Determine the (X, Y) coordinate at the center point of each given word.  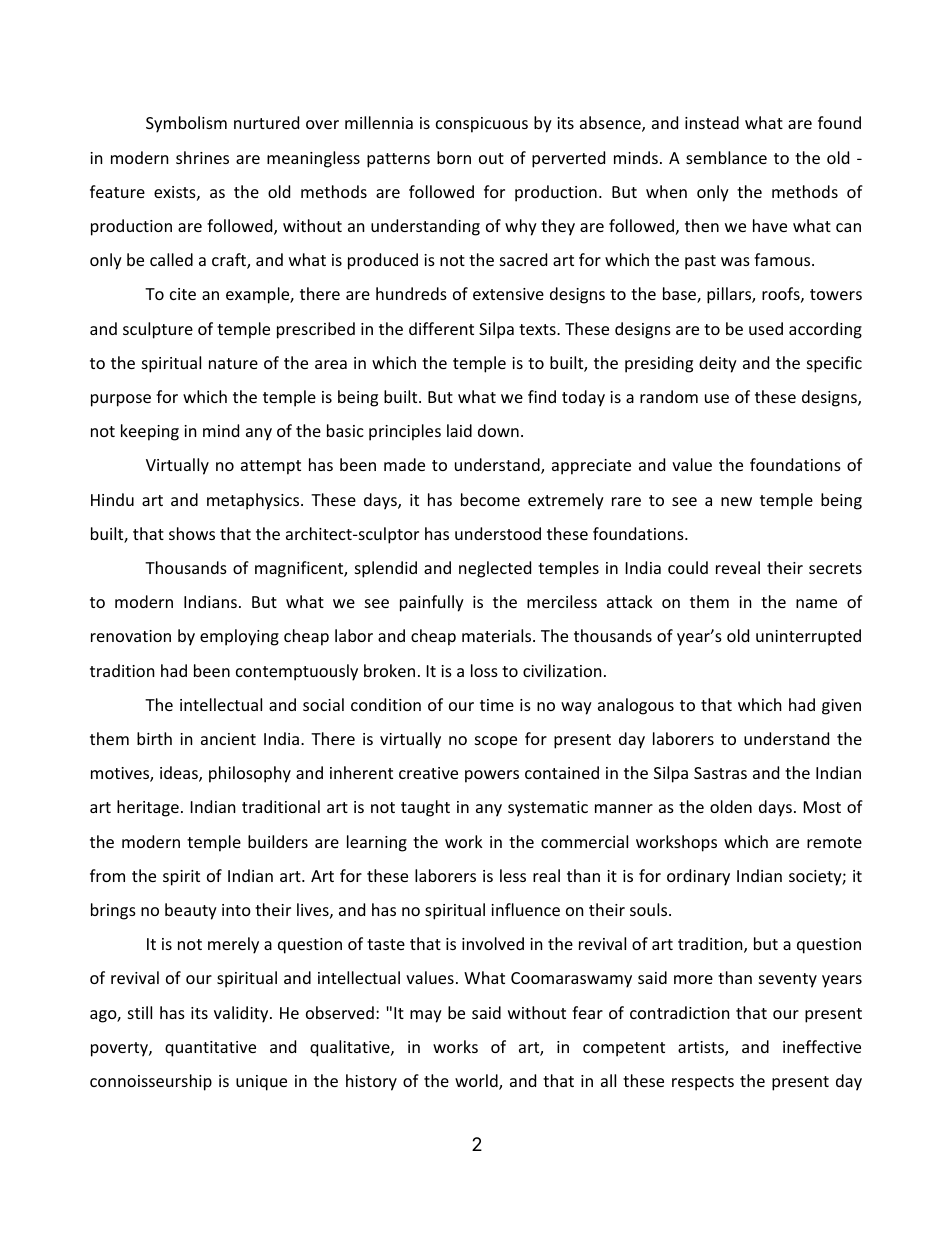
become (490, 499)
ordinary (698, 877)
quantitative (210, 1049)
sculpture (158, 330)
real (546, 875)
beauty (191, 911)
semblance (726, 157)
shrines (202, 157)
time (497, 705)
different (441, 328)
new (736, 501)
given (841, 707)
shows (192, 533)
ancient (228, 739)
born (454, 157)
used (766, 328)
